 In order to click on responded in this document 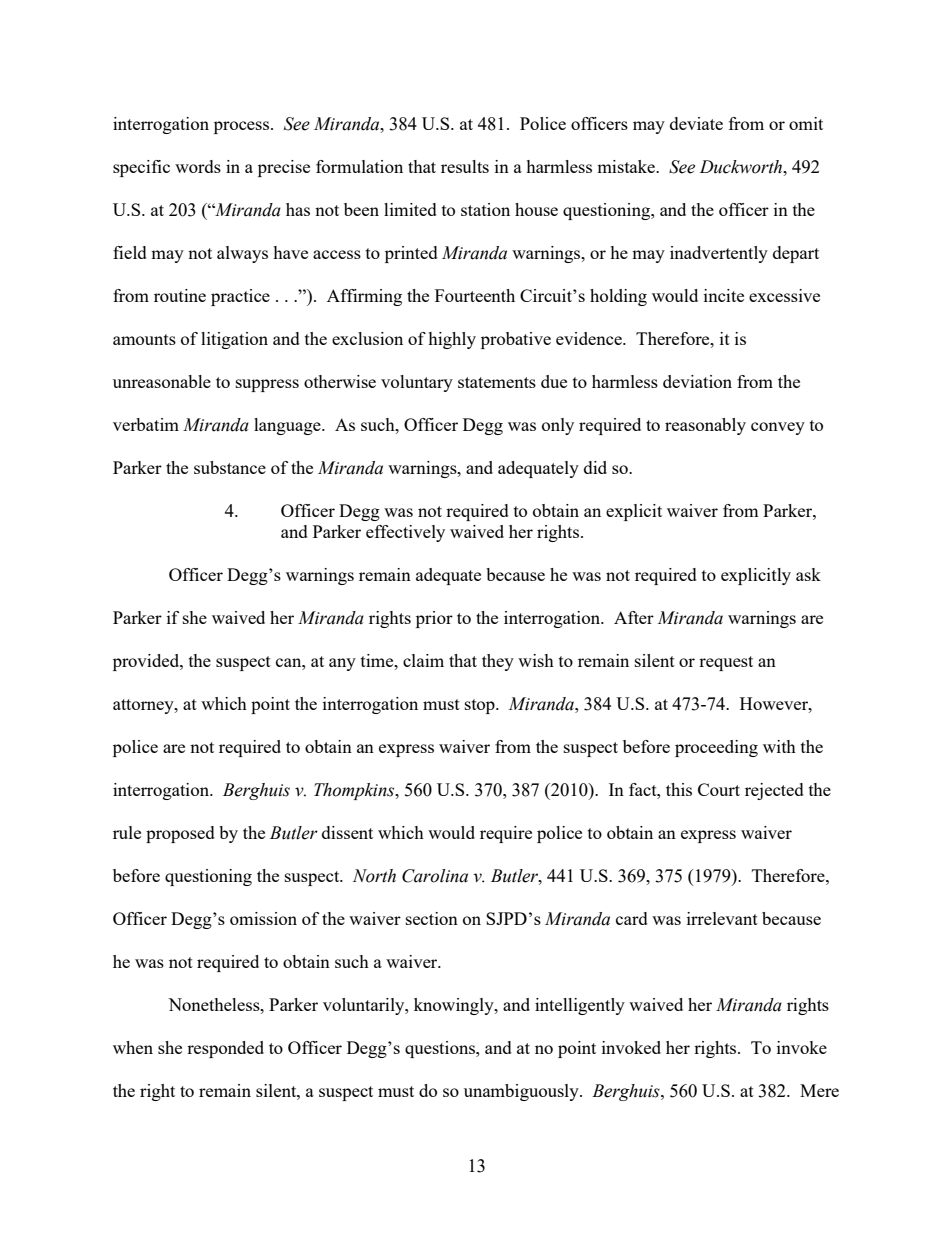, I will do `click(225, 1049)`.
